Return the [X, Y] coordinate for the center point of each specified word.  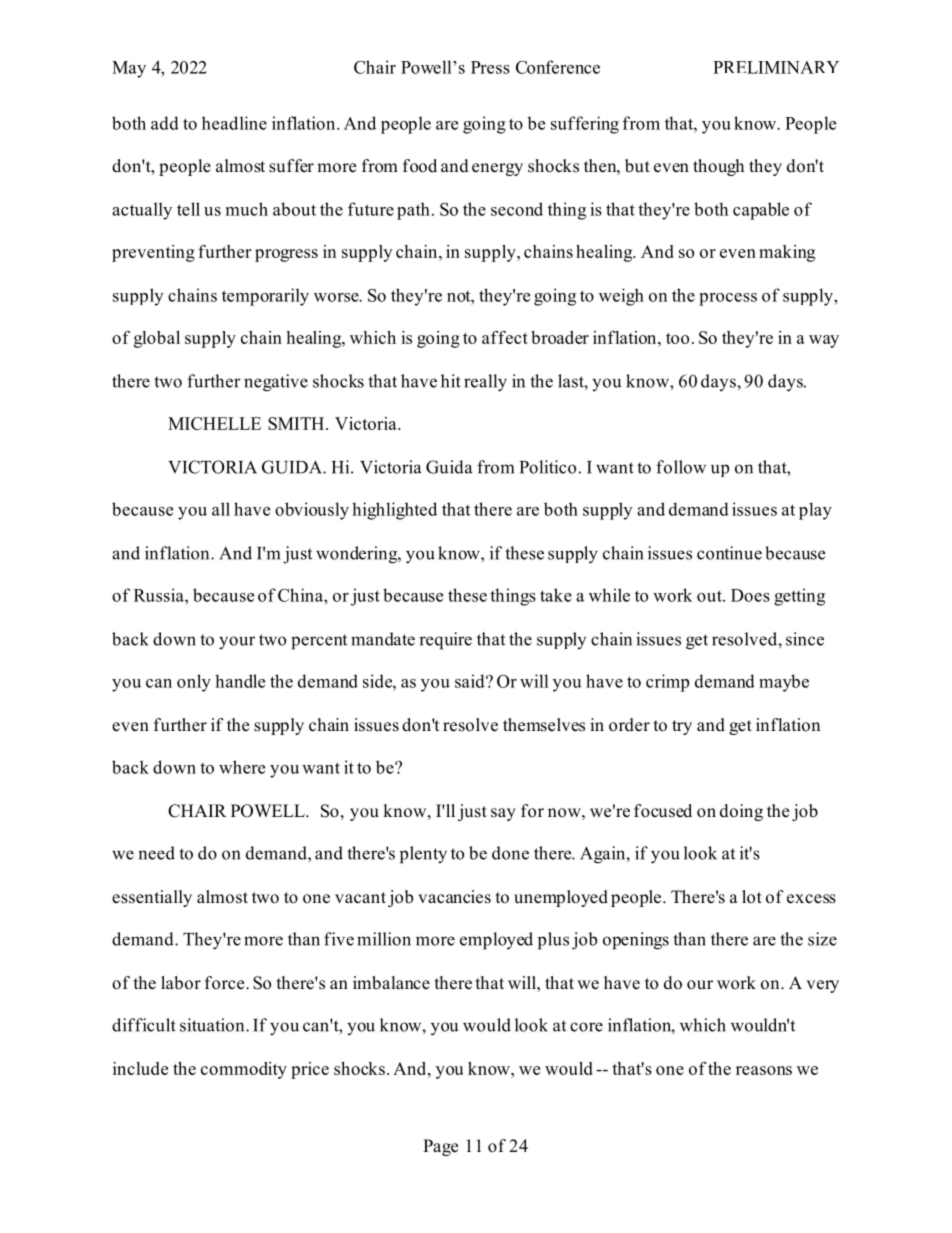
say [503, 814]
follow [681, 467]
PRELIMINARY [776, 67]
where [242, 767]
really [485, 383]
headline [234, 123]
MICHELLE [214, 423]
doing [741, 812]
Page [440, 1147]
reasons [764, 1070]
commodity [244, 1070]
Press [490, 67]
